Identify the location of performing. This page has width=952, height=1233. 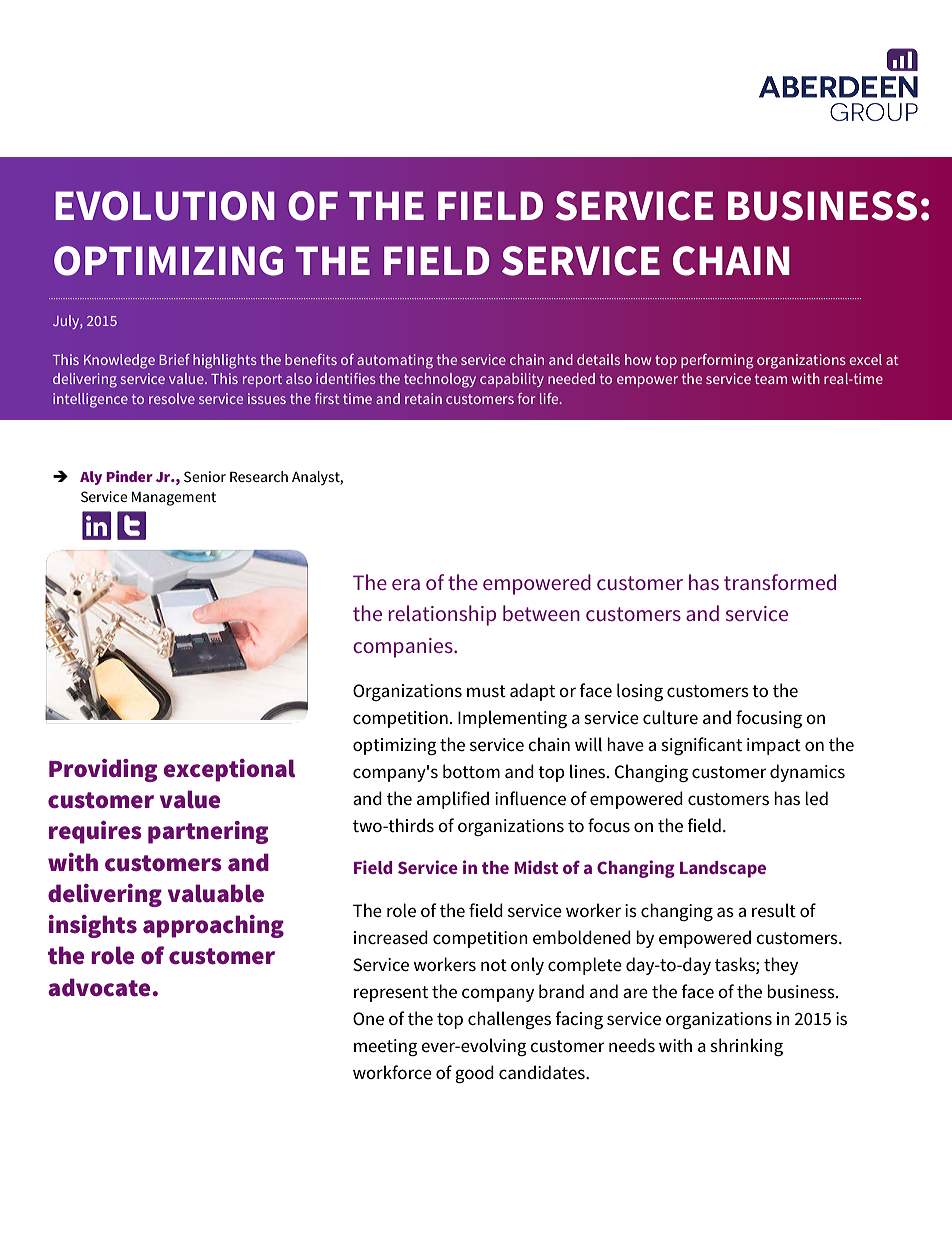
(717, 361).
